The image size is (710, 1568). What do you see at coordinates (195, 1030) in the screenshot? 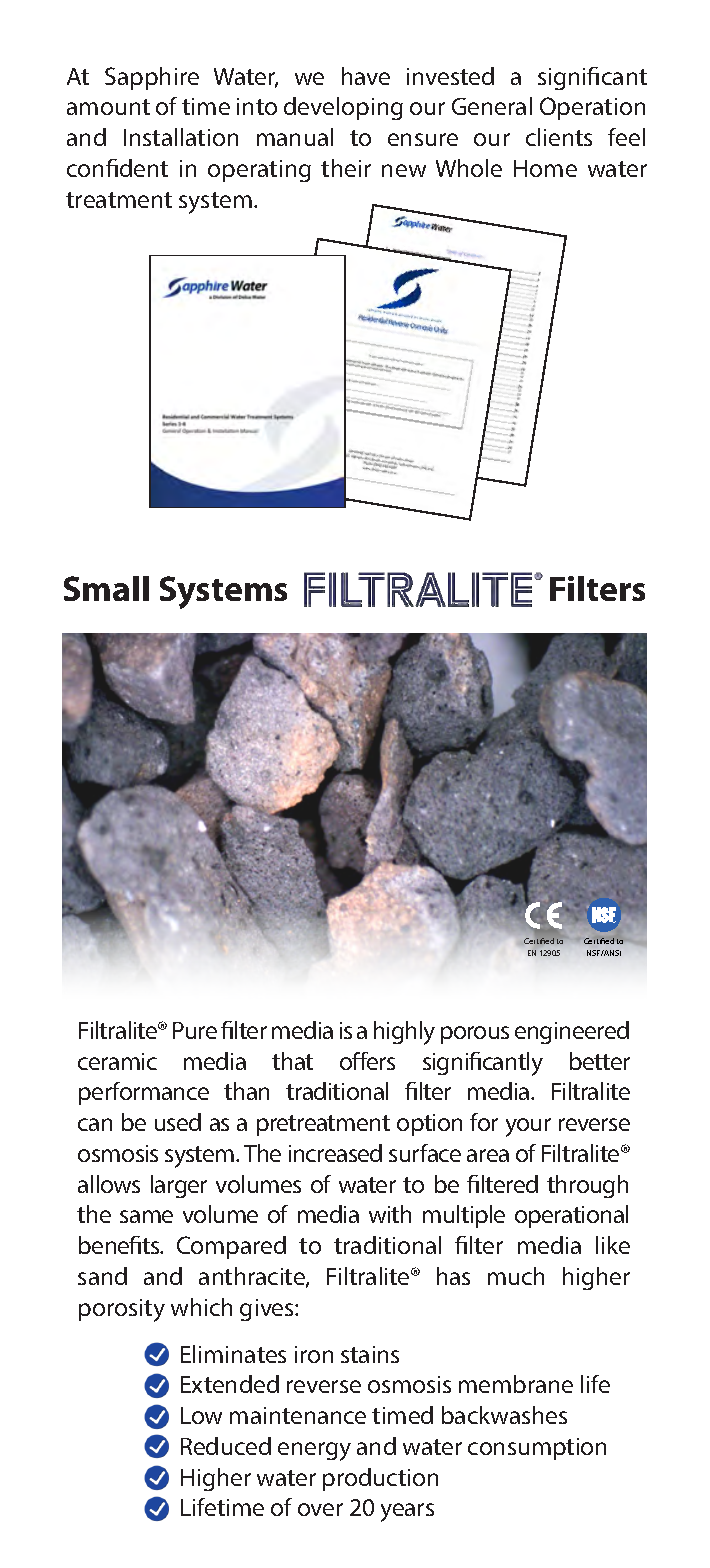
I see `Pure` at bounding box center [195, 1030].
